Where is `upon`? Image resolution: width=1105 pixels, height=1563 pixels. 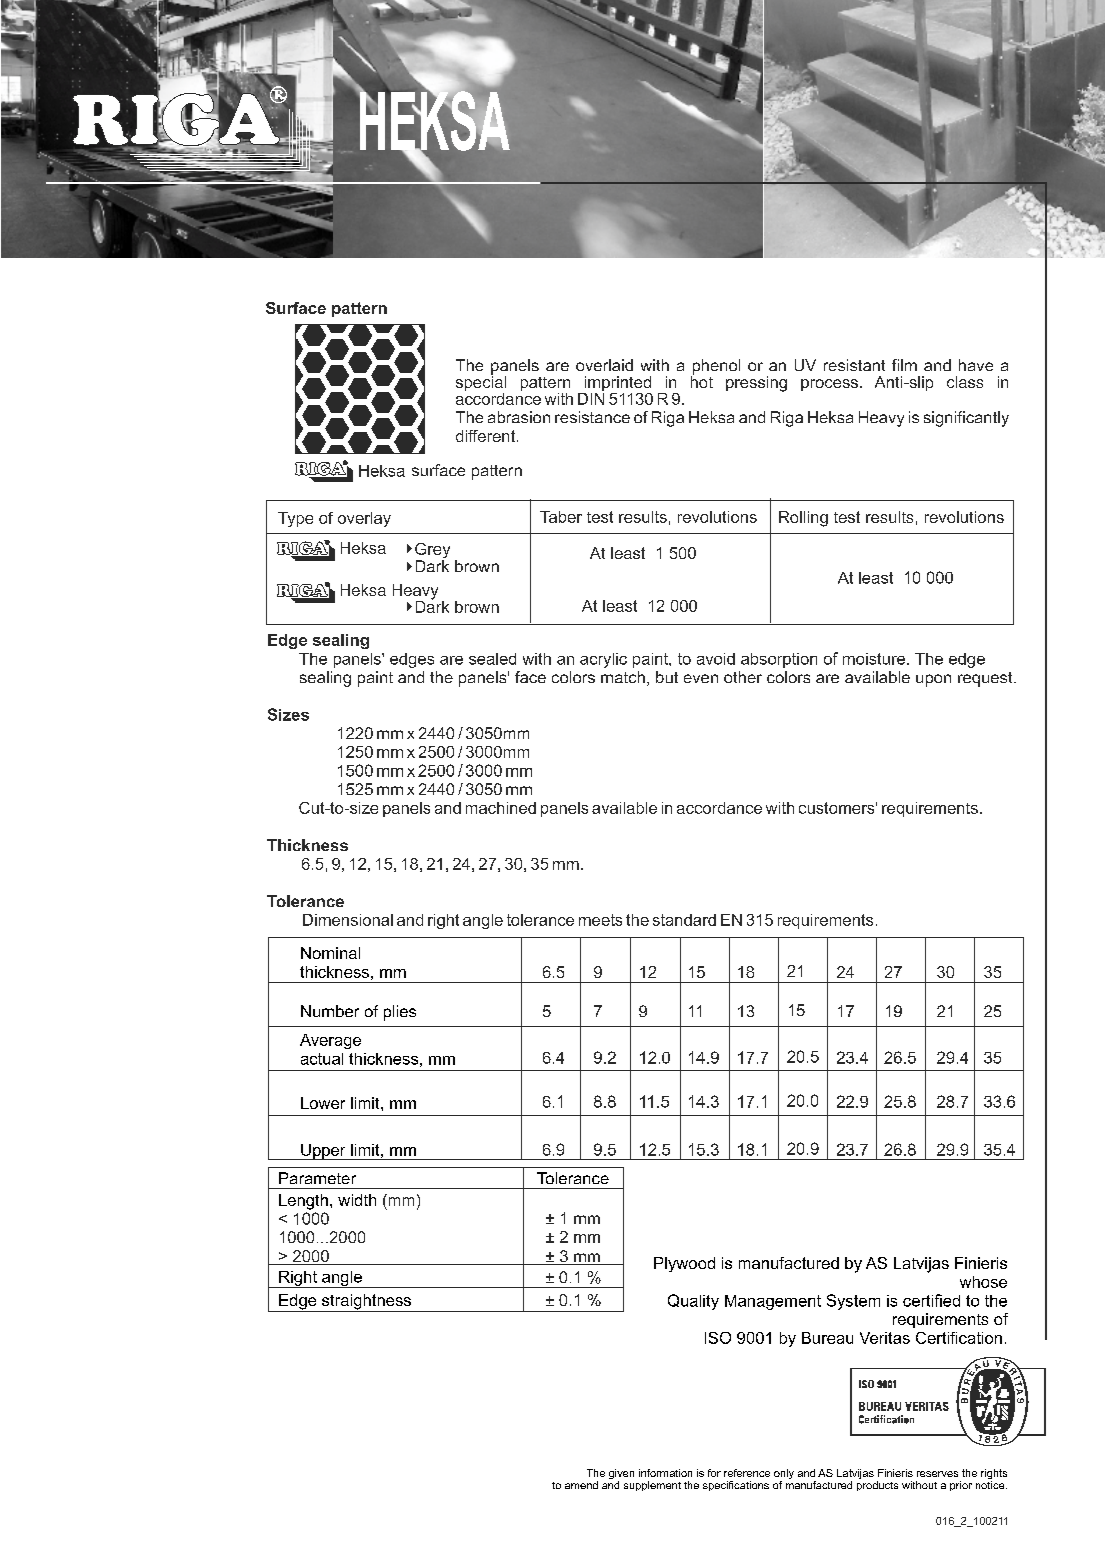
upon is located at coordinates (933, 680).
